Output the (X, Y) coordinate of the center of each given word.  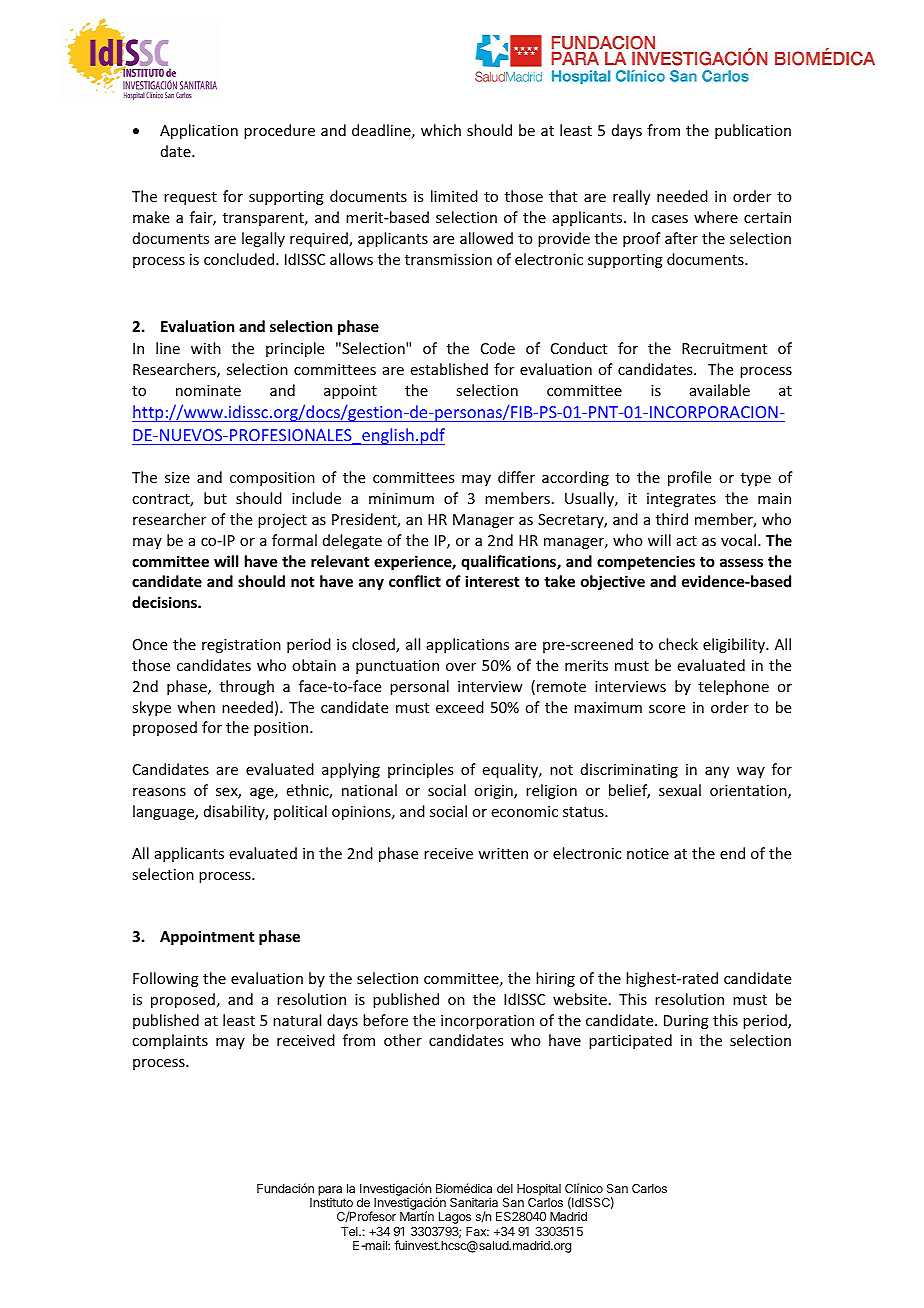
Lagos (455, 1218)
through (247, 687)
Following (166, 979)
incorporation (487, 1022)
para (330, 1191)
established (449, 369)
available (720, 390)
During (686, 1022)
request (190, 198)
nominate (208, 390)
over (461, 667)
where (716, 217)
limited (454, 196)
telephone (733, 687)
